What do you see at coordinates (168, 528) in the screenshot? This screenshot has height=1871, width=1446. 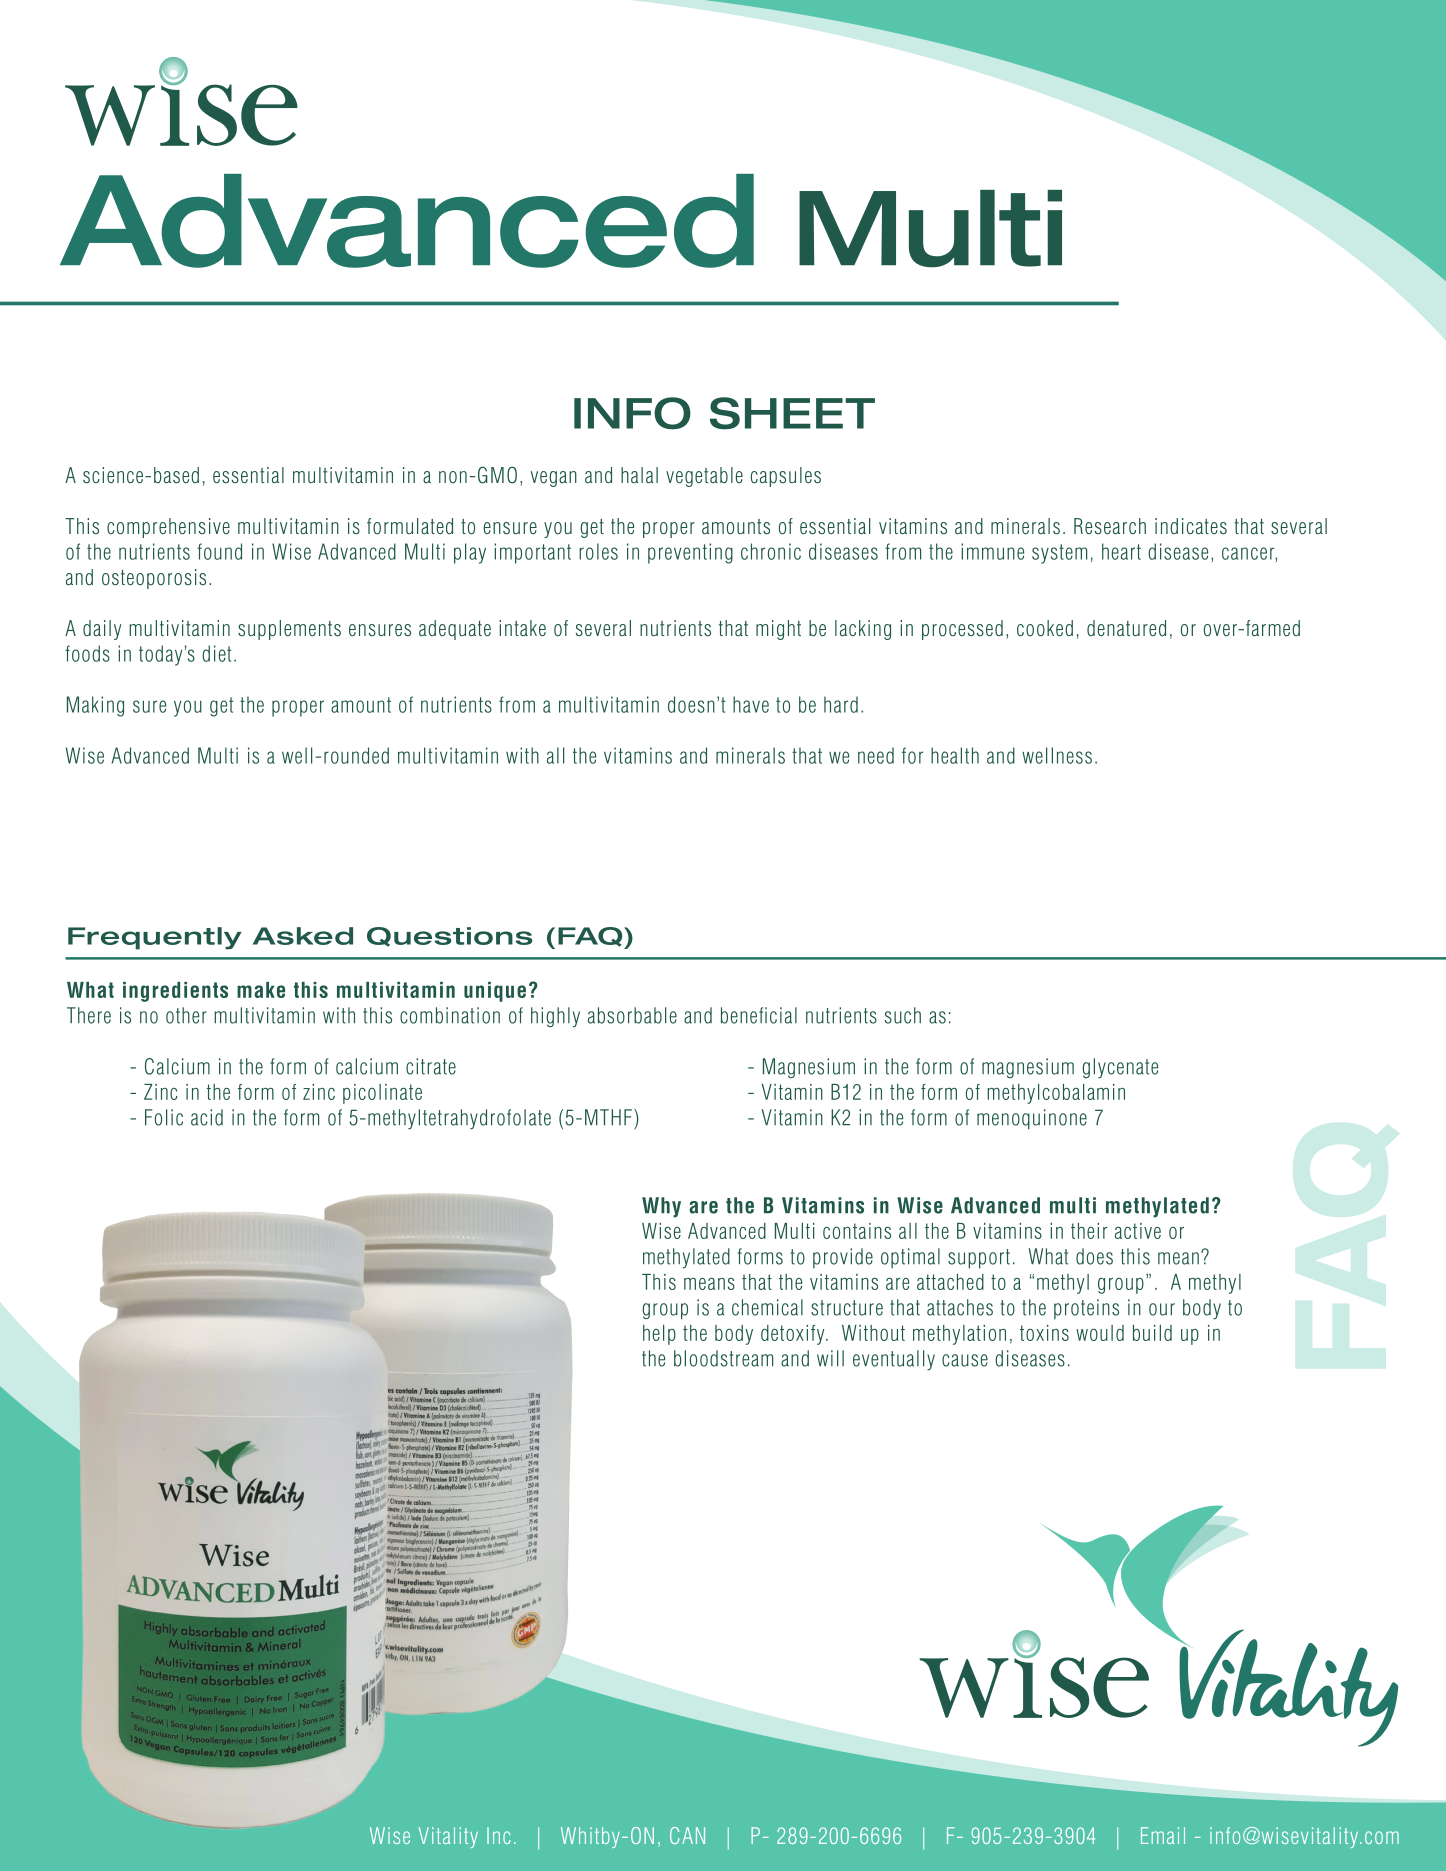 I see `comprehensive` at bounding box center [168, 528].
